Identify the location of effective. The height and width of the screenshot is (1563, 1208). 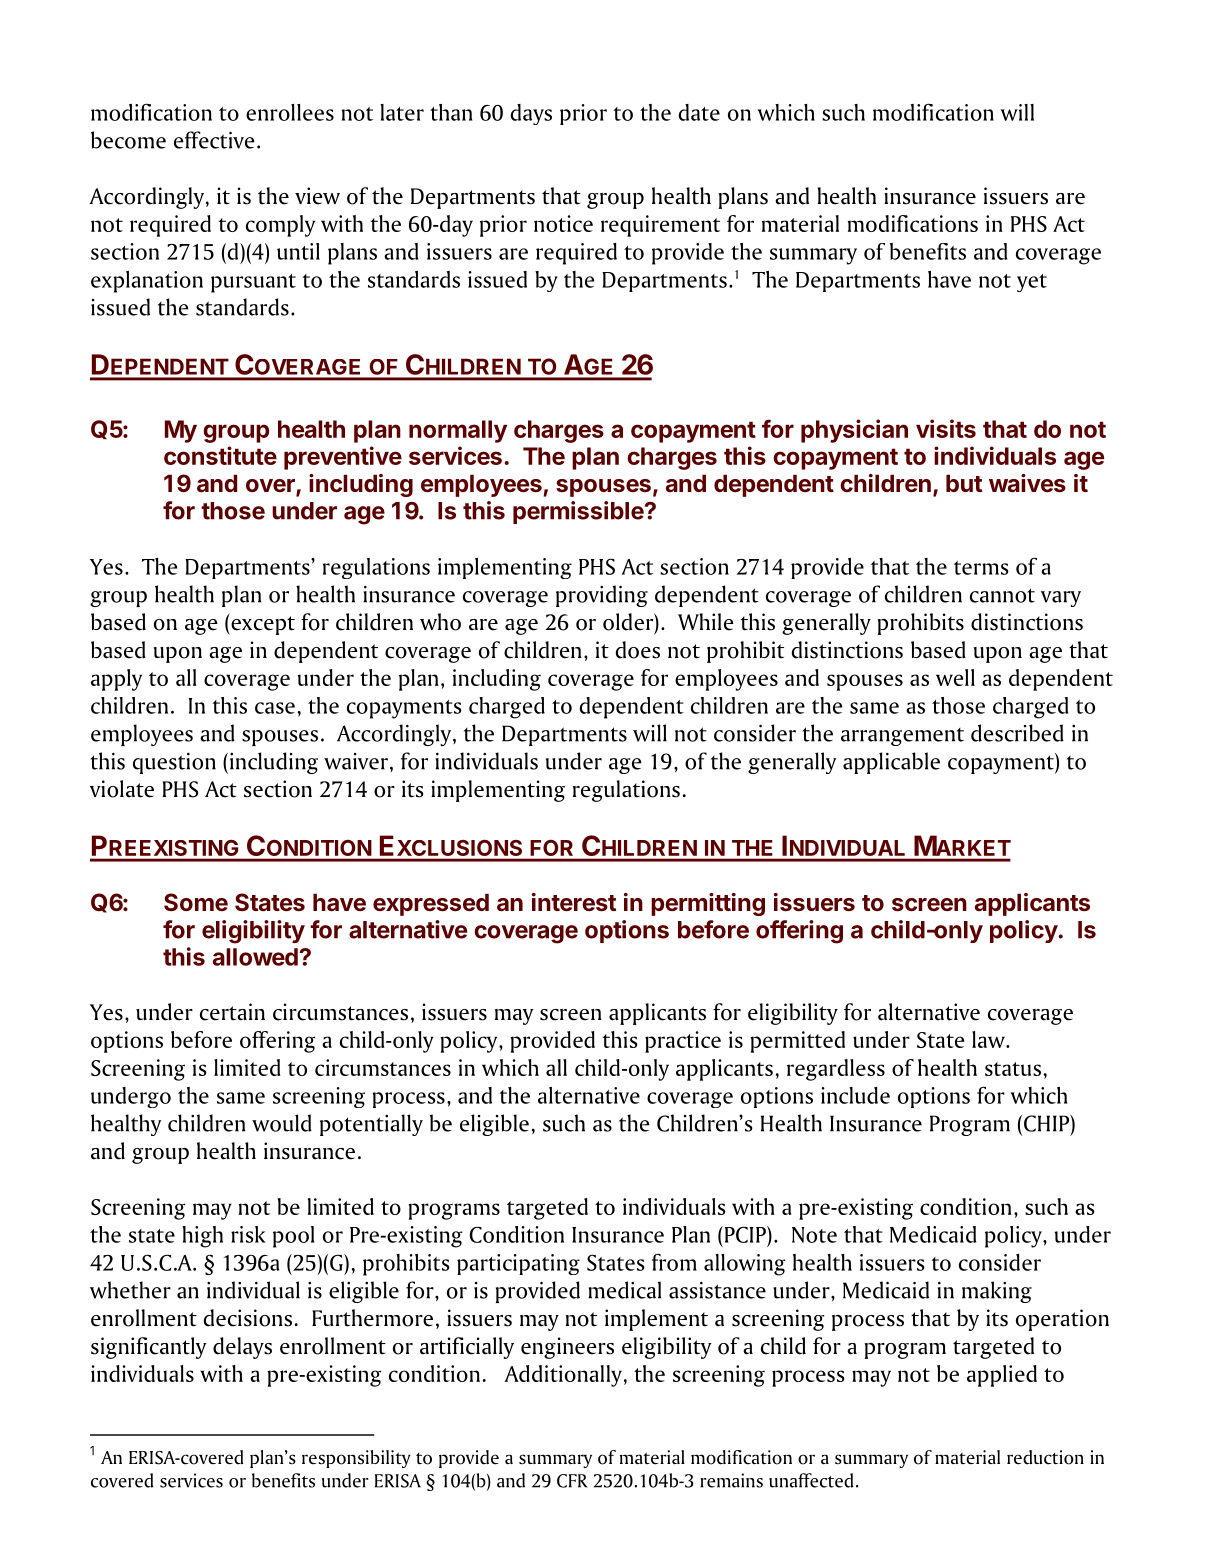
(214, 140).
